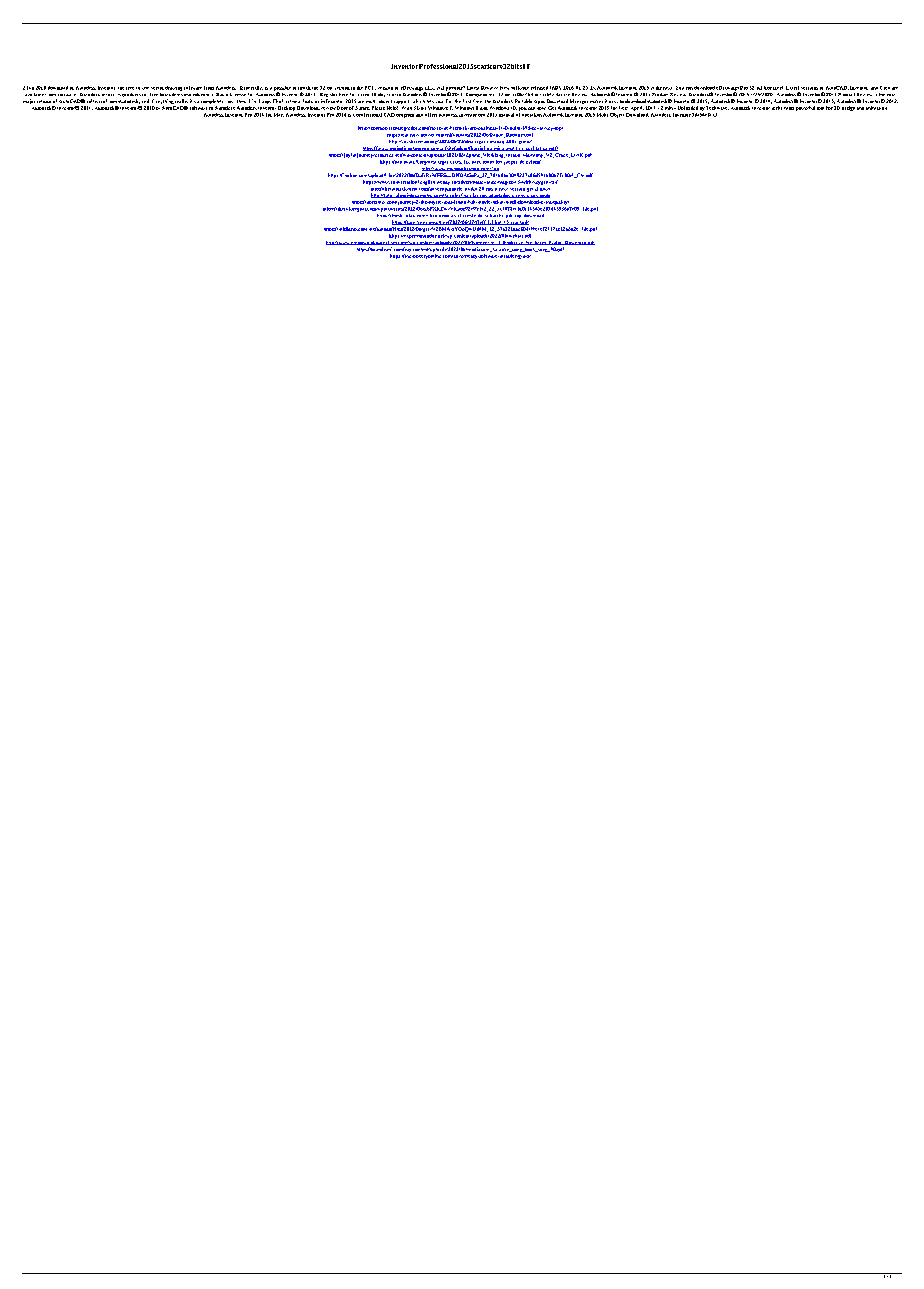 The width and height of the image is (924, 1289). I want to click on License, so click(238, 94).
